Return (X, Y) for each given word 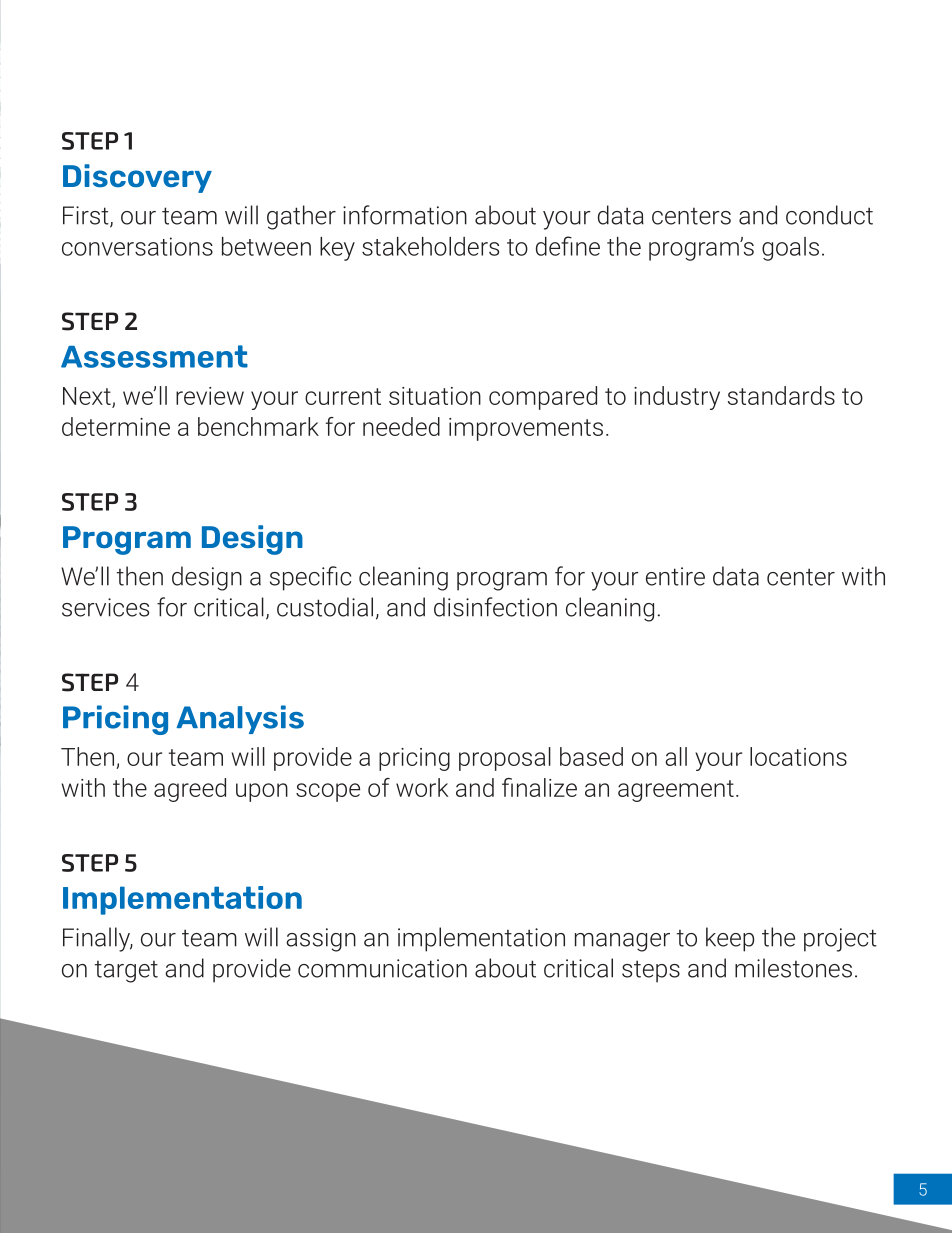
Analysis (240, 719)
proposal (505, 759)
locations (798, 756)
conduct (829, 215)
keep (730, 939)
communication (382, 968)
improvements (526, 429)
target (126, 972)
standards (781, 395)
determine (116, 426)
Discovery (137, 178)
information (405, 215)
